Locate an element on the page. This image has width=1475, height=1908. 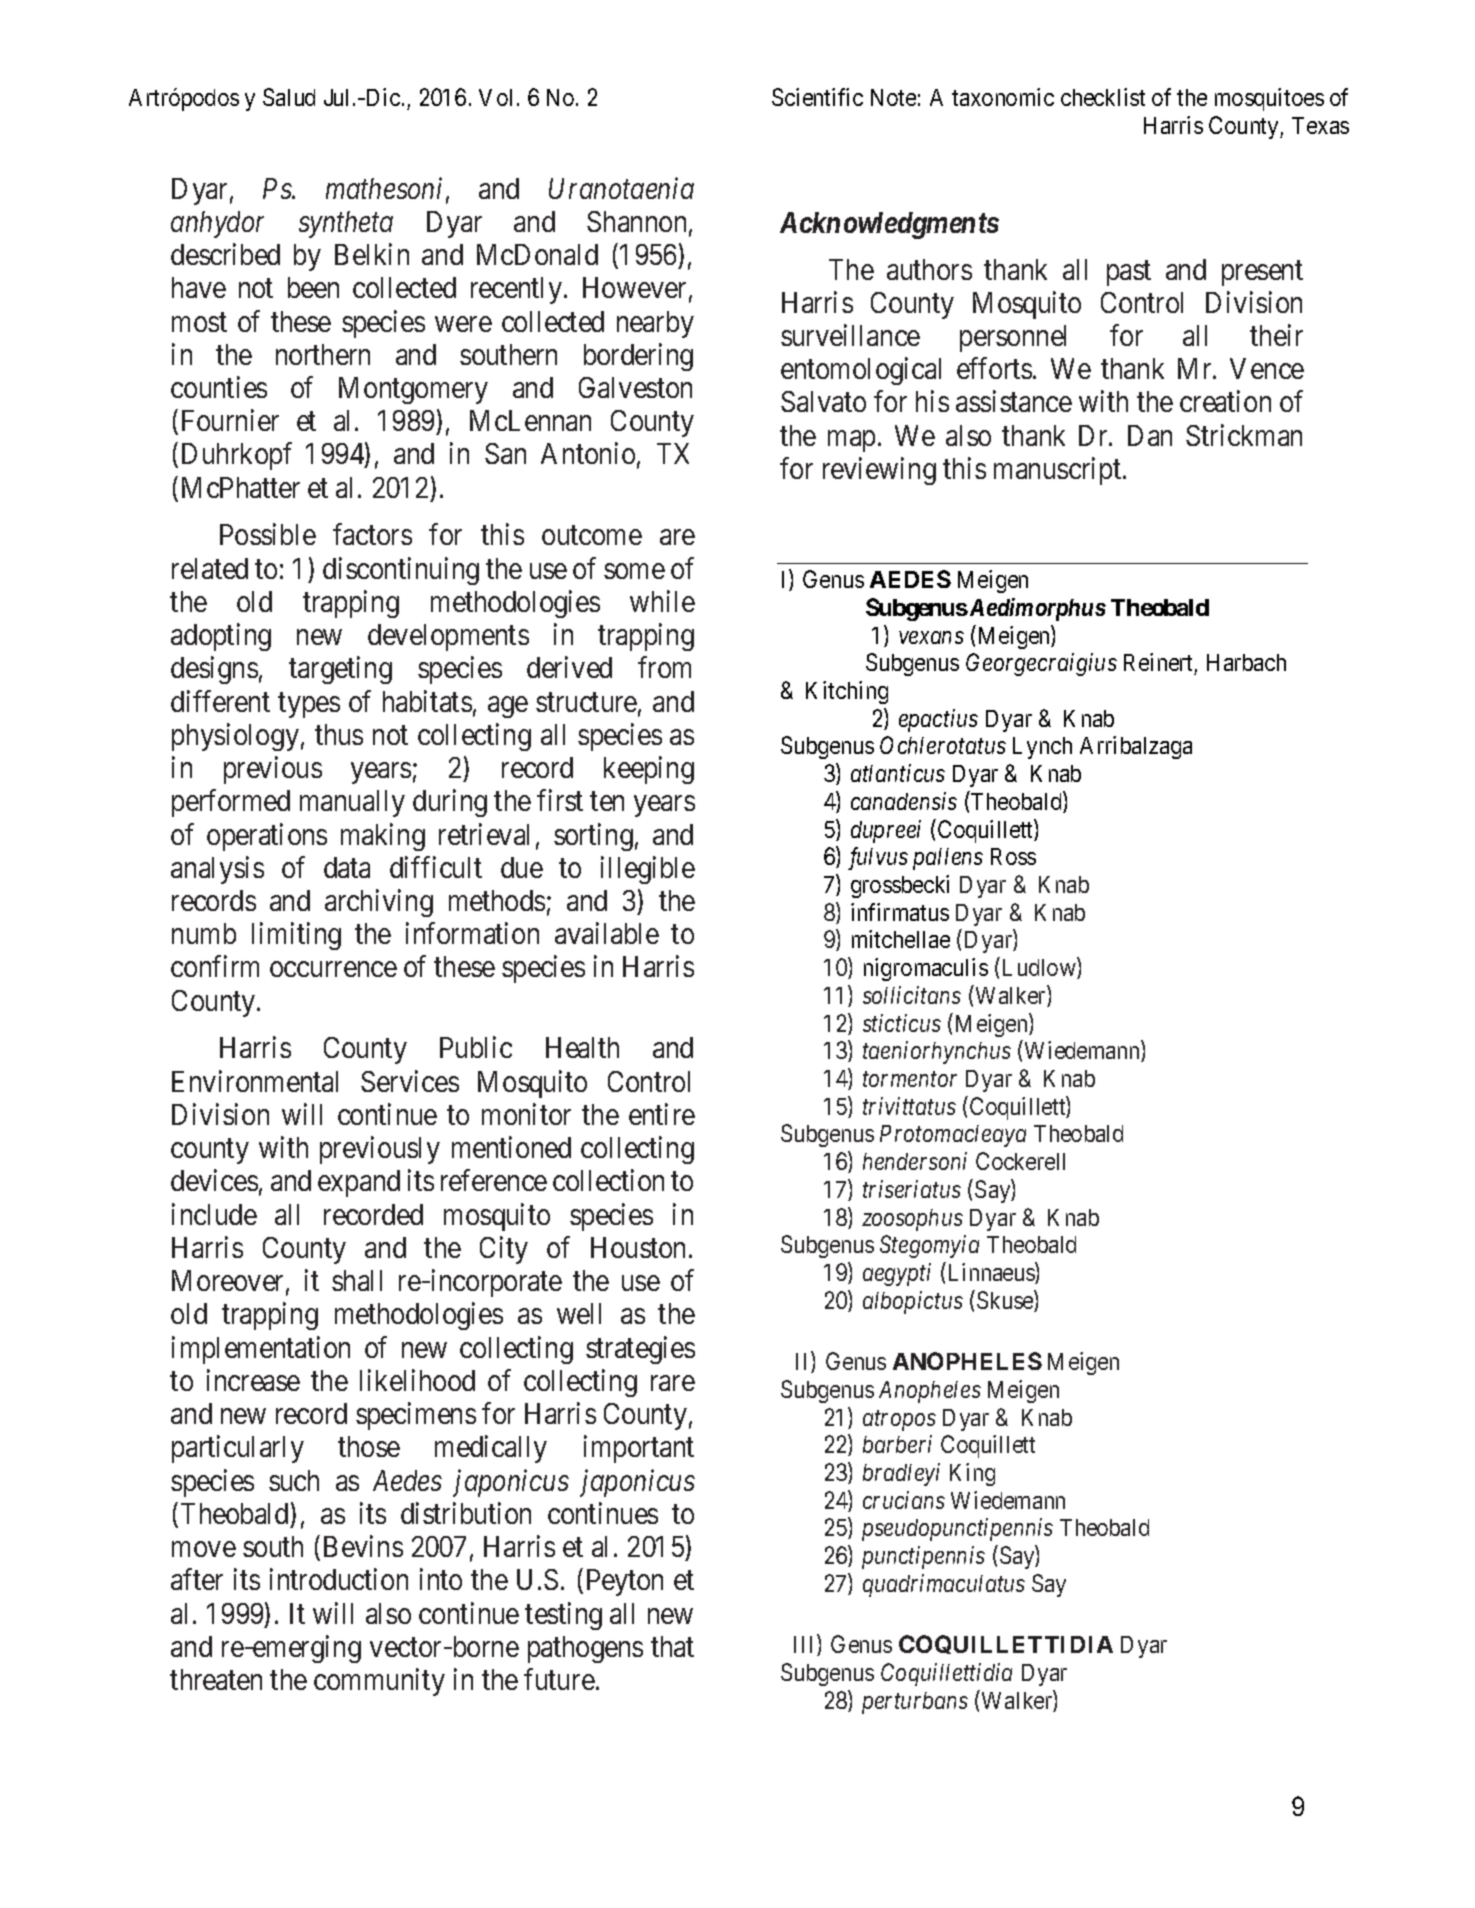
introduction is located at coordinates (339, 1579).
